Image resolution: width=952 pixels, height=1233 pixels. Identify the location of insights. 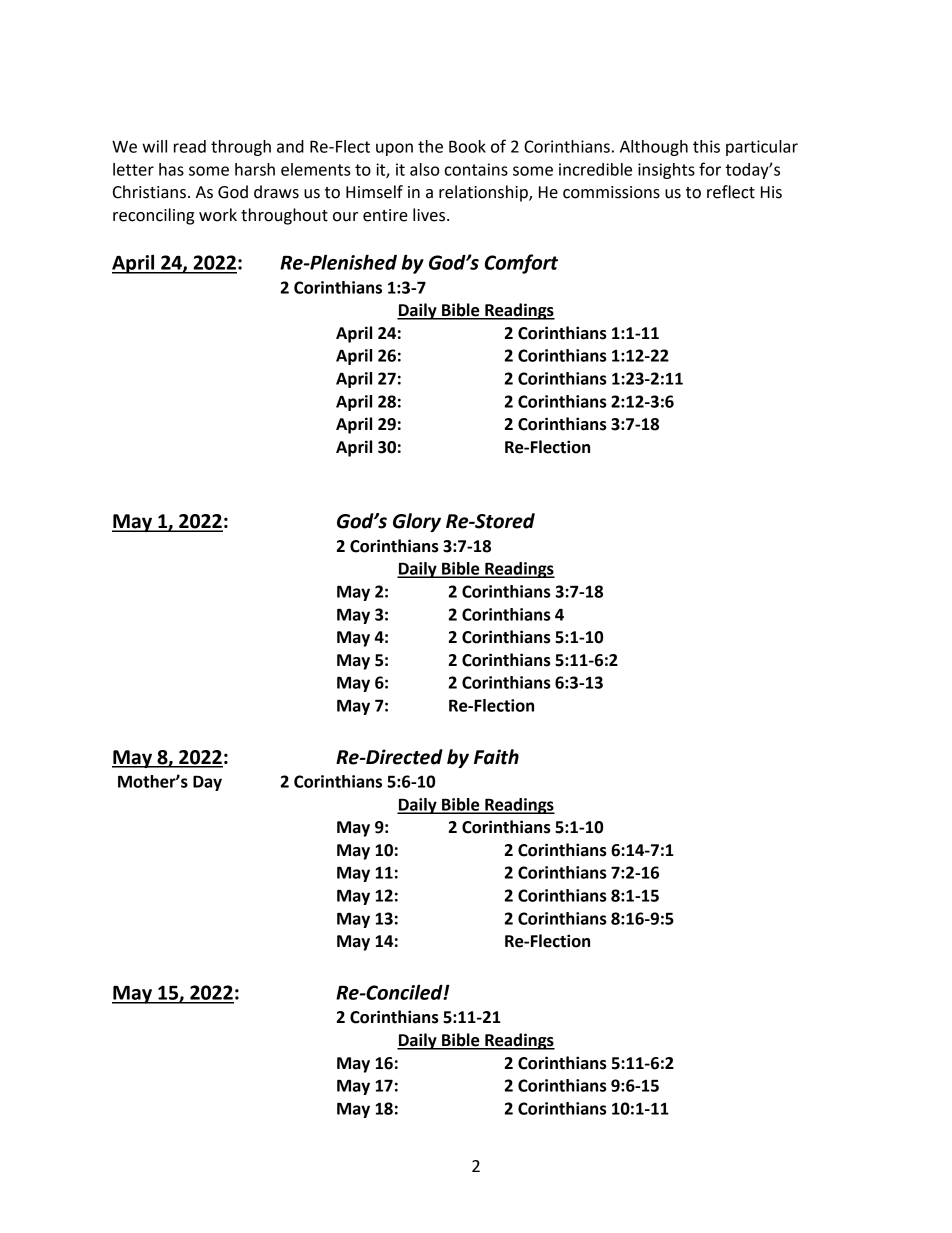
(666, 171).
